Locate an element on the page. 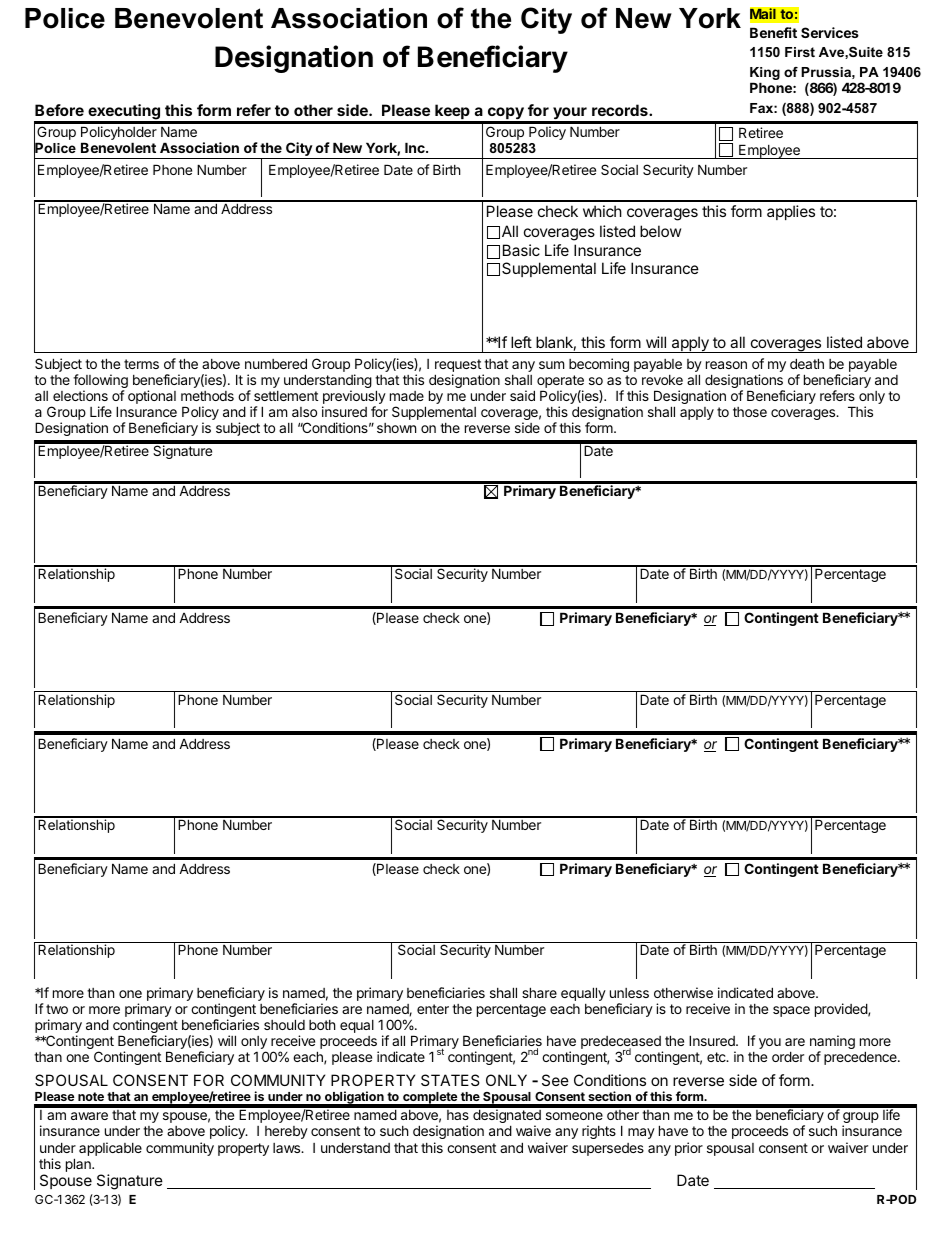 The image size is (952, 1233). optional is located at coordinates (152, 397).
